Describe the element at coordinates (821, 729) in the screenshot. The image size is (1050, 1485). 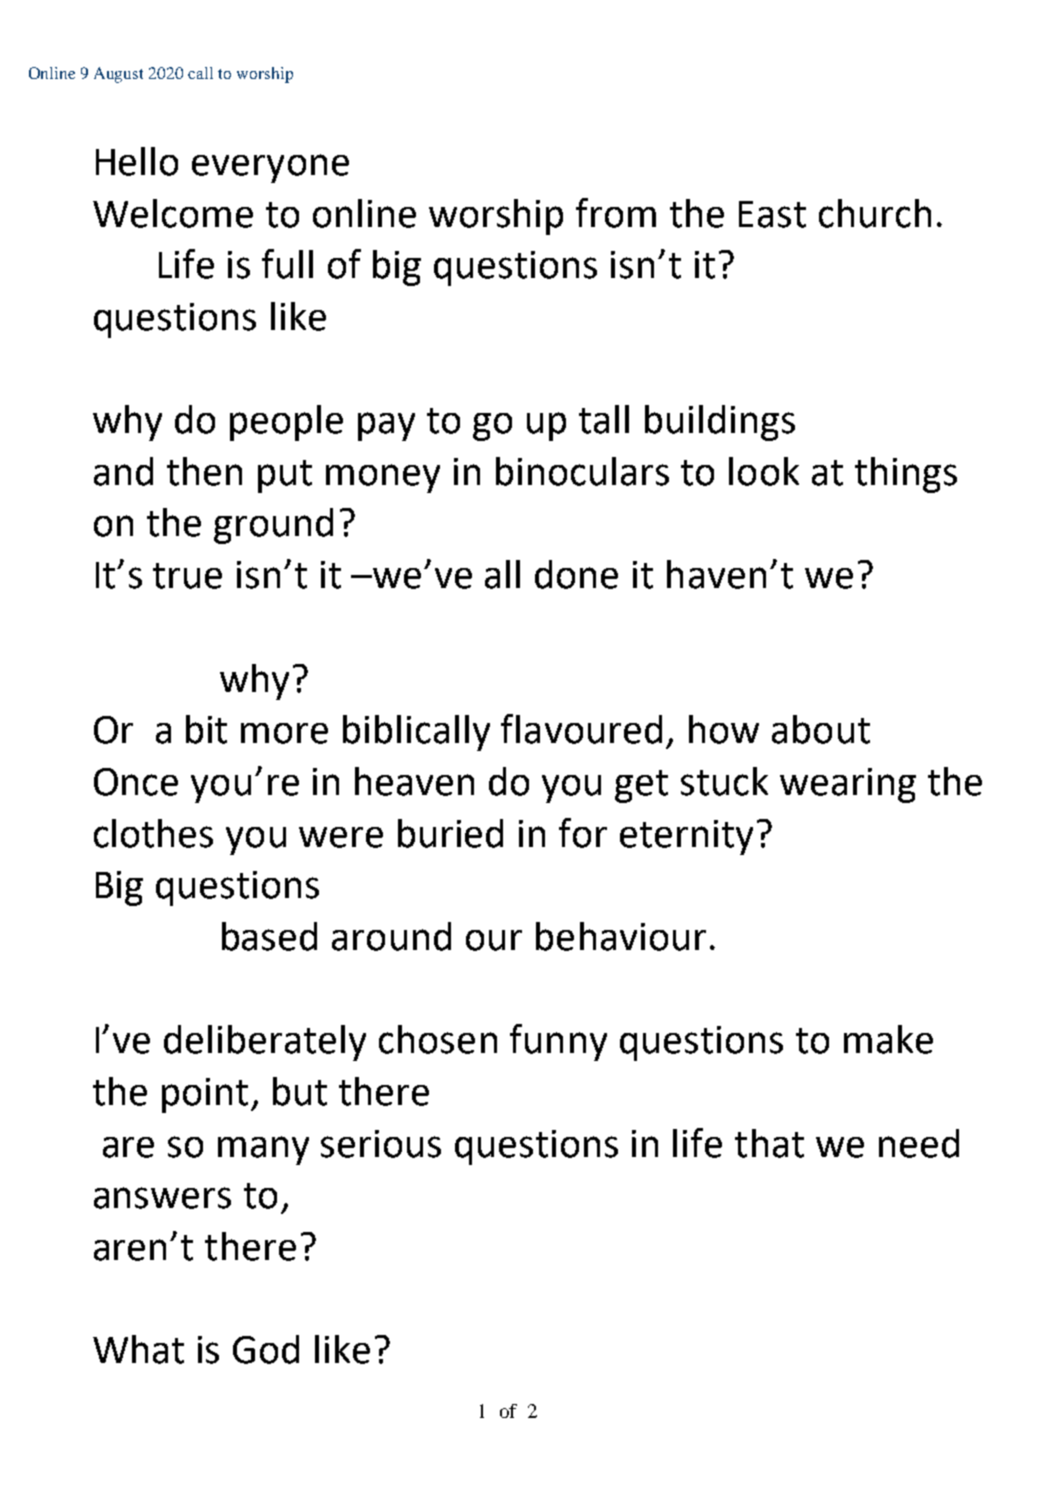
I see `about` at that location.
